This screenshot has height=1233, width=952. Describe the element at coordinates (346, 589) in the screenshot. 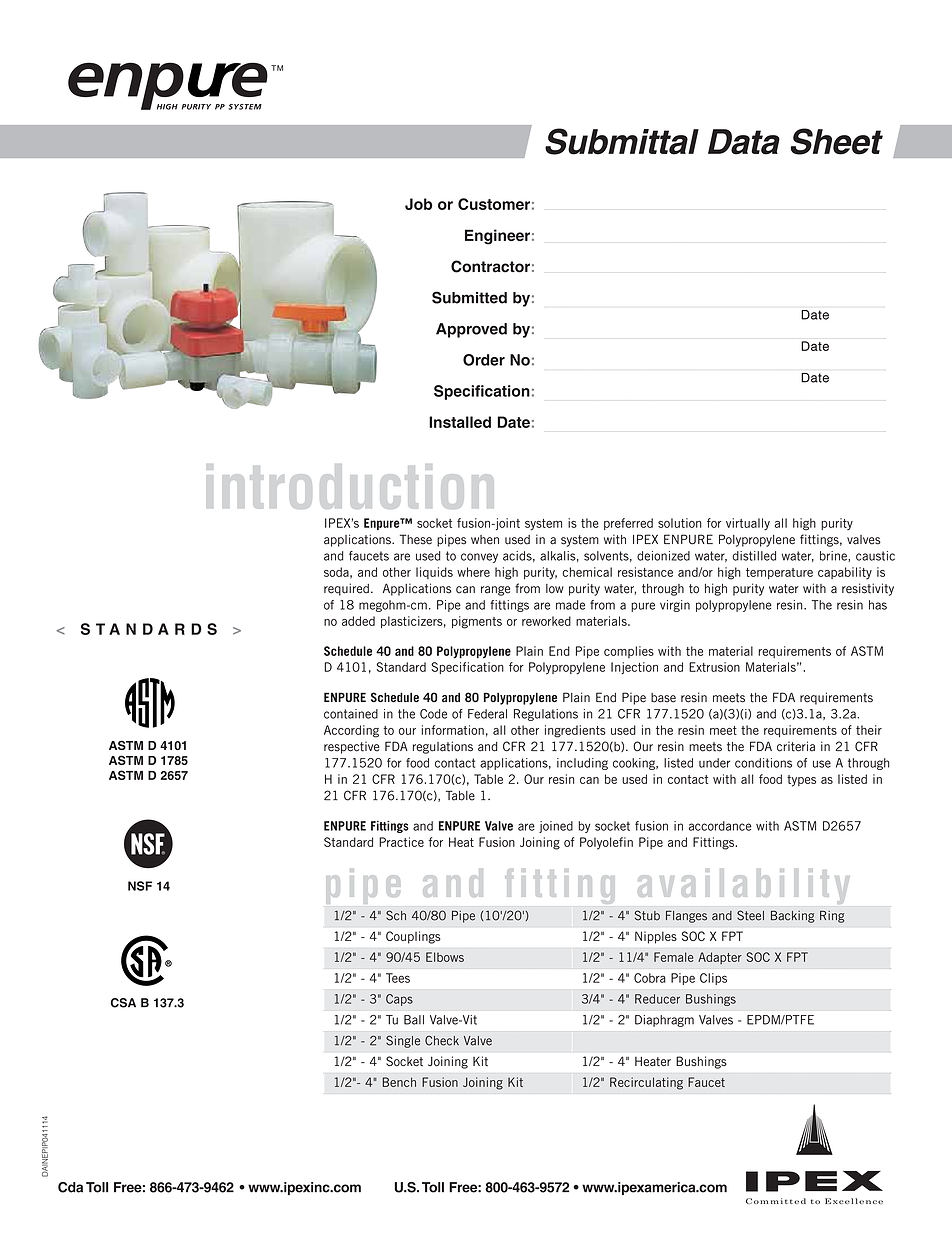

I see `required` at that location.
